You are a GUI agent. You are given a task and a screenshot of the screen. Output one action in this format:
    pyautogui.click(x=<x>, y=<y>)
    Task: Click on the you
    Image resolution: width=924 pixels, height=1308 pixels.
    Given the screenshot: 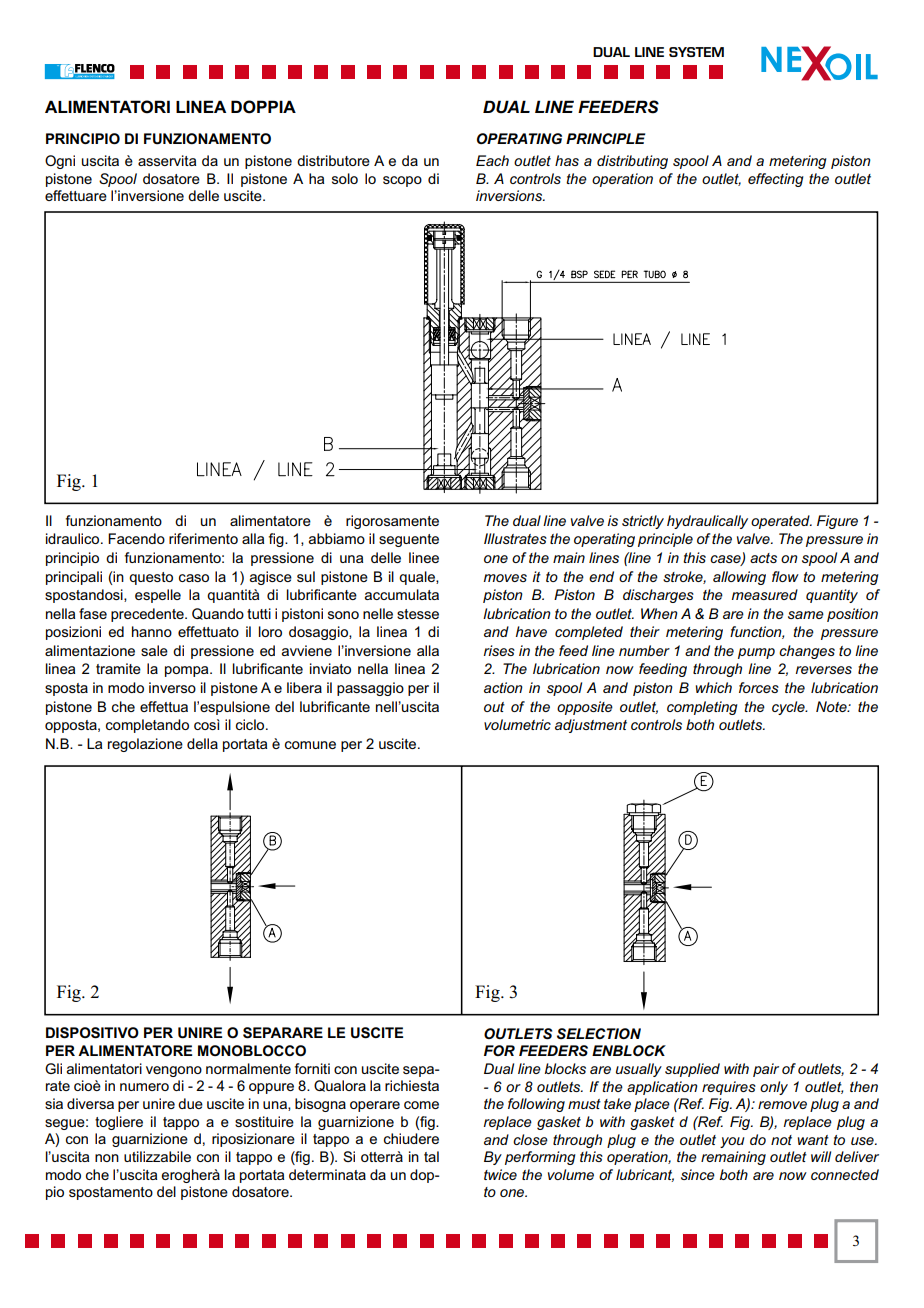 What is the action you would take?
    pyautogui.click(x=732, y=1142)
